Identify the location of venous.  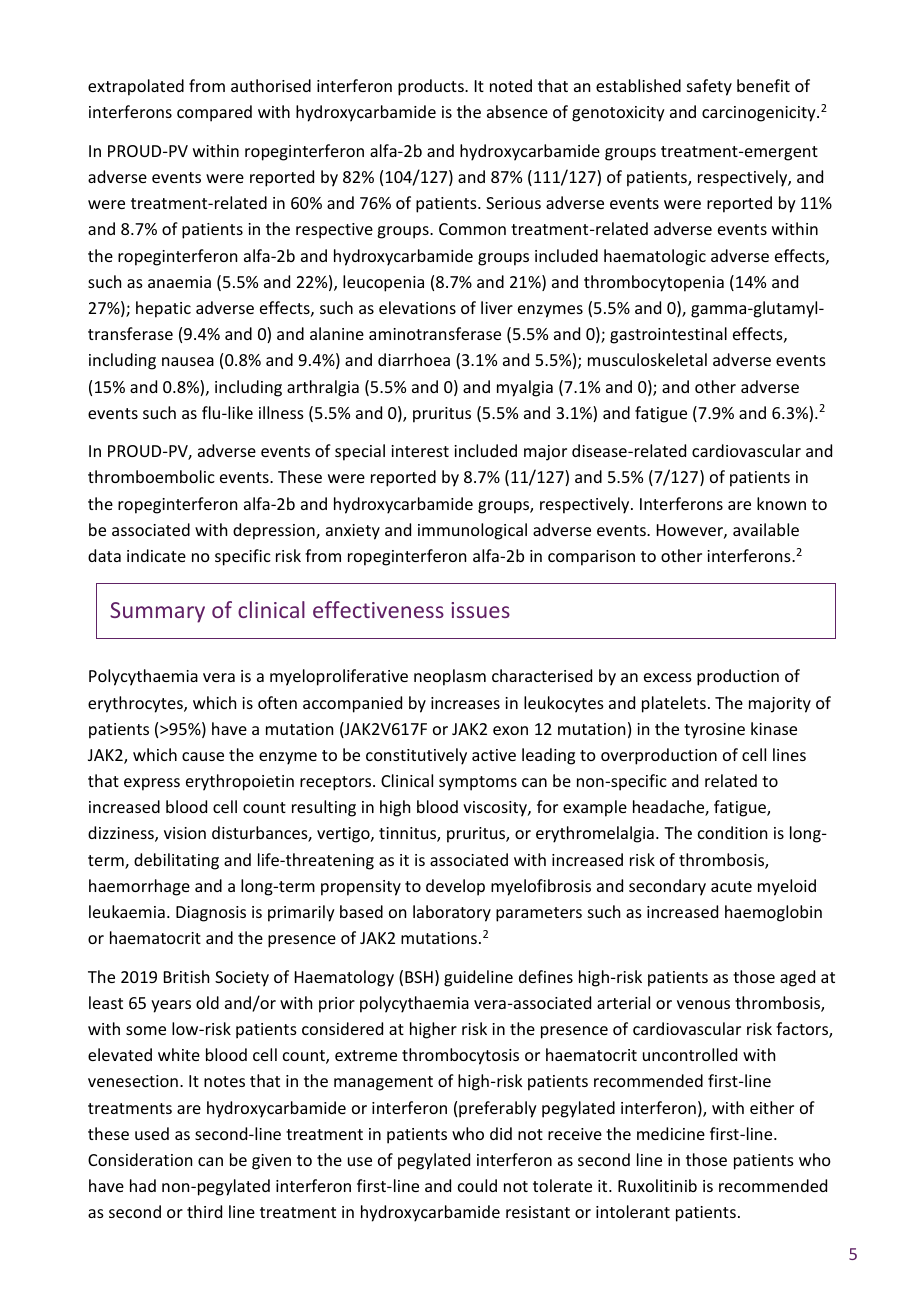
(703, 1004).
